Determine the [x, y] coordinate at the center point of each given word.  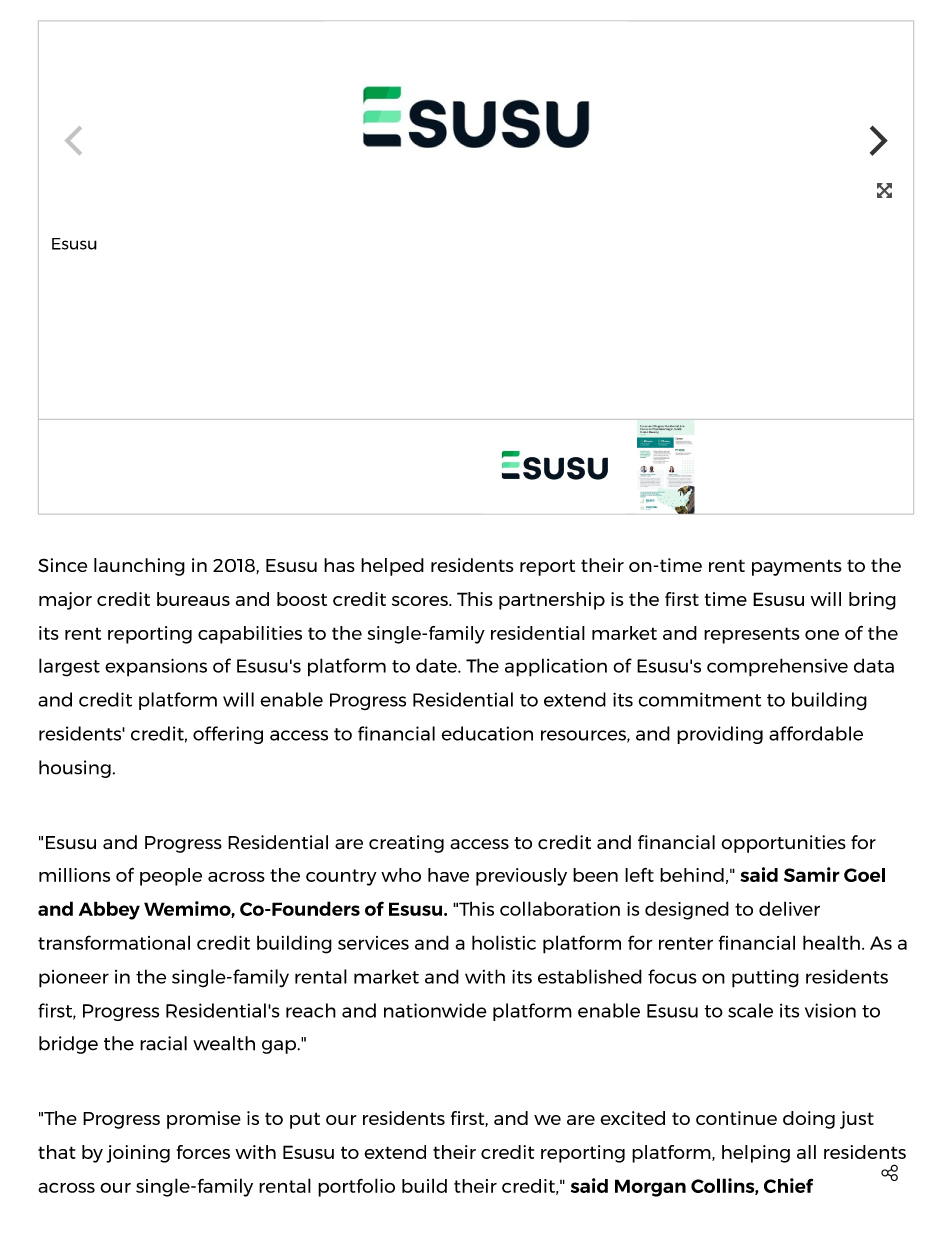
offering [228, 735]
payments [797, 567]
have [448, 875]
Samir [812, 874]
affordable [816, 733]
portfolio [356, 1187]
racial [163, 1043]
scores [421, 601]
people [171, 877]
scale [750, 1010]
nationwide [435, 1010]
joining [138, 1154]
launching [139, 567]
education [487, 733]
